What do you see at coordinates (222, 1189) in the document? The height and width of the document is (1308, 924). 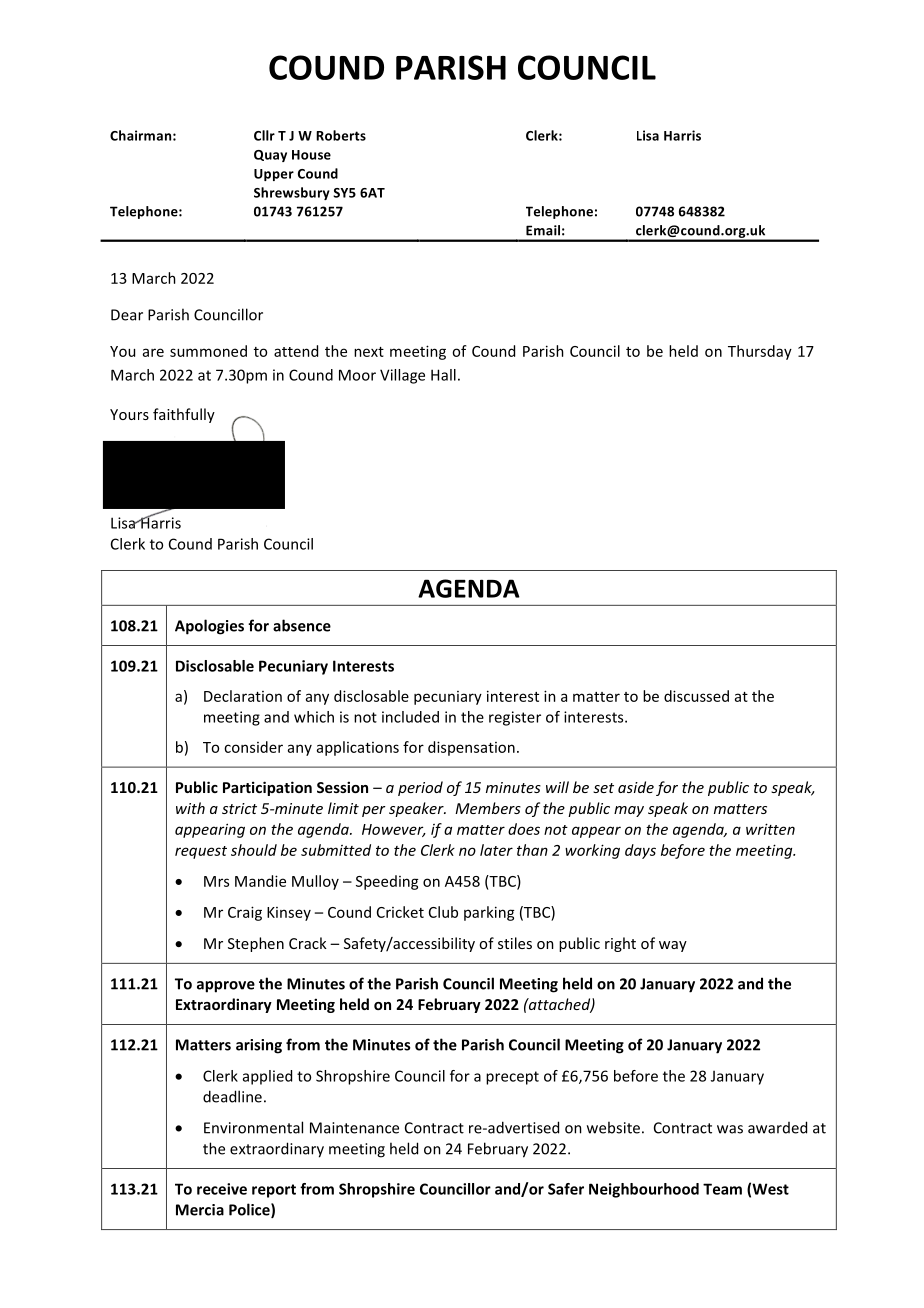 I see `receive` at bounding box center [222, 1189].
